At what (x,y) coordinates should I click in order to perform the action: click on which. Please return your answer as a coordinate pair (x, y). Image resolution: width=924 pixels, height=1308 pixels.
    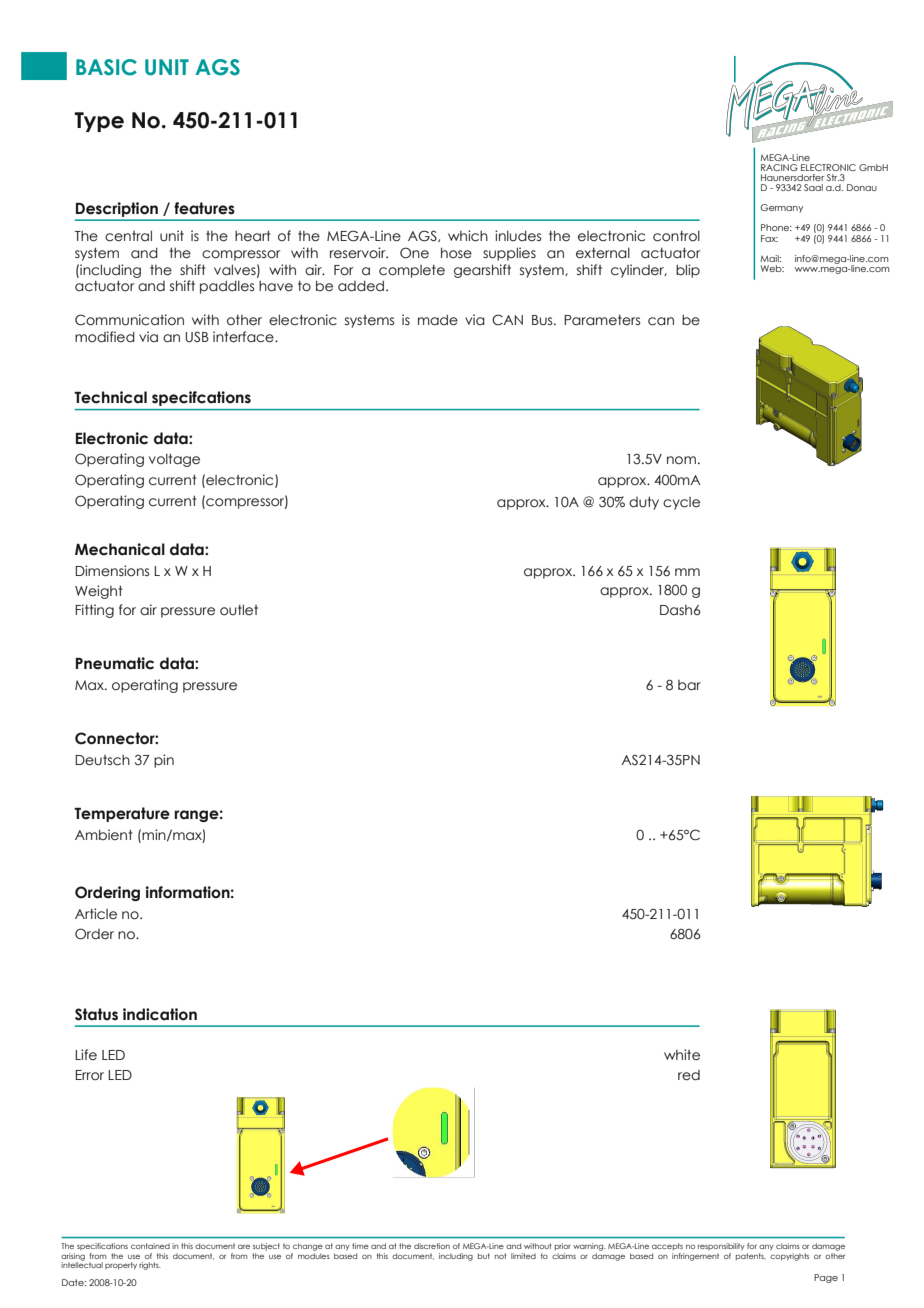
    Looking at the image, I should click on (468, 236).
